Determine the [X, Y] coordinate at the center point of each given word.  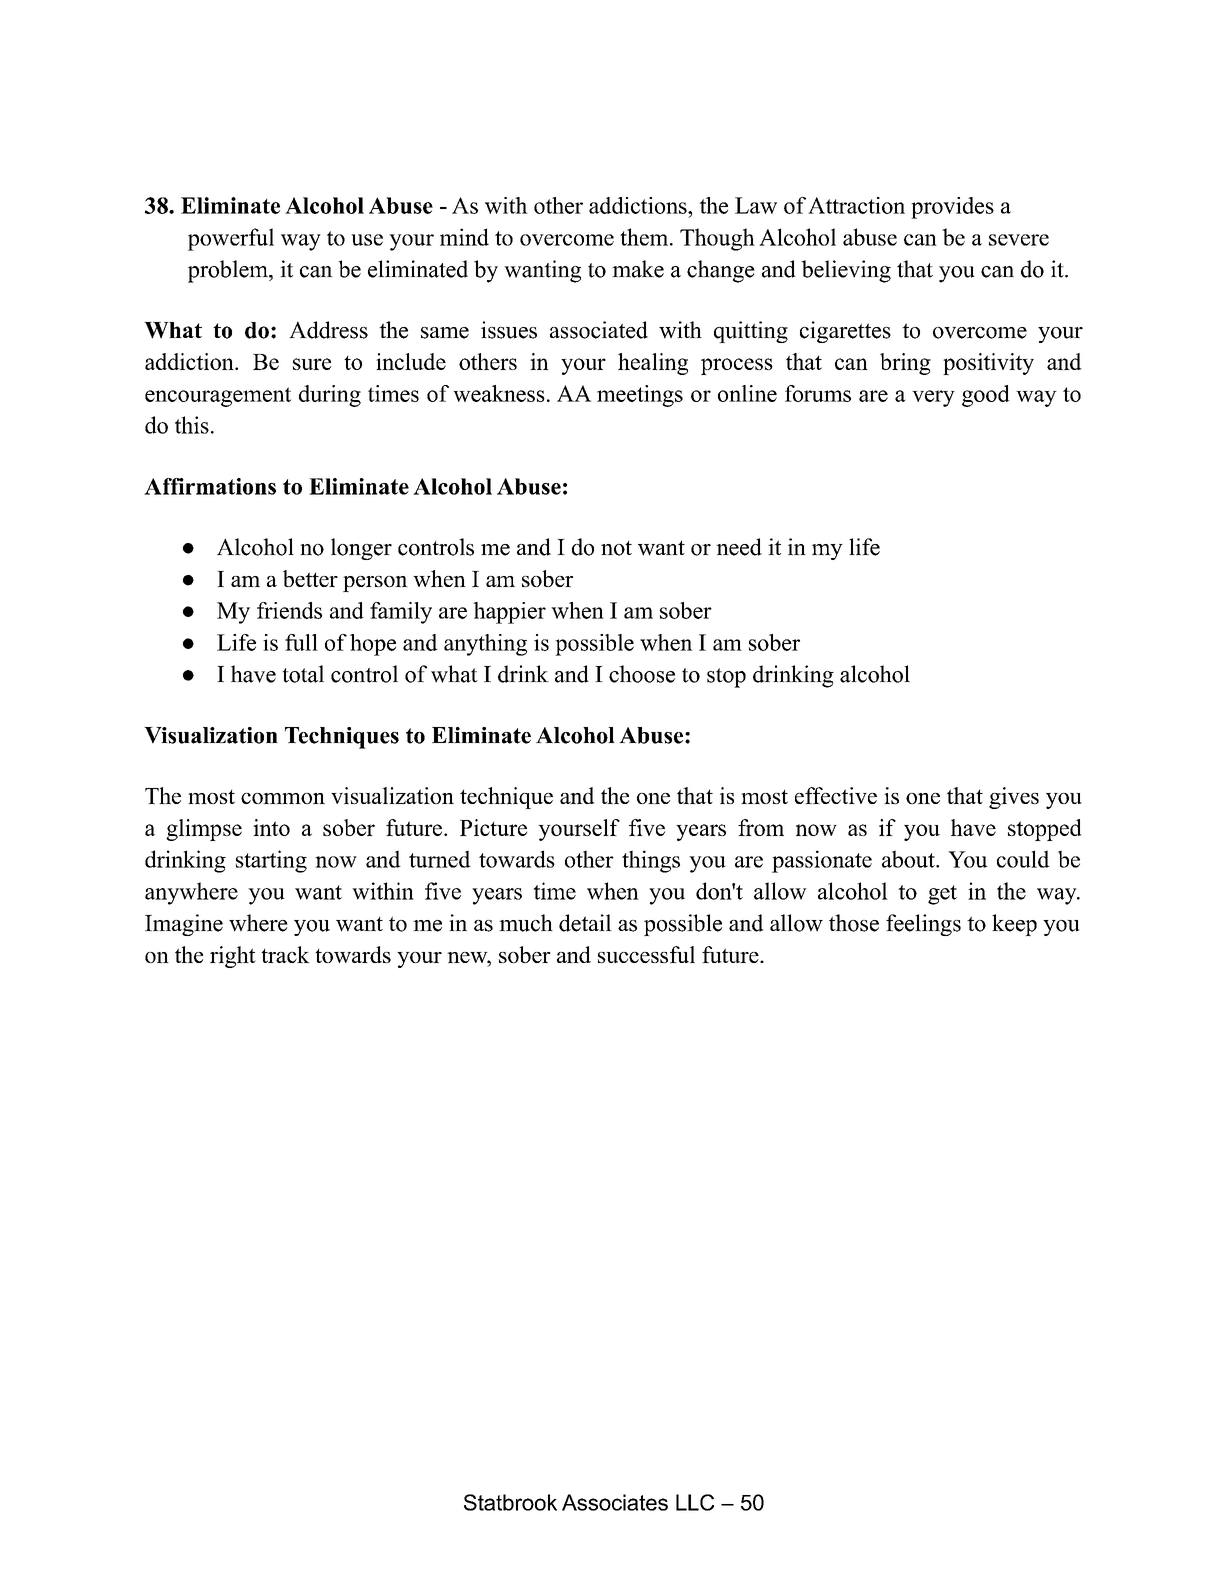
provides [952, 208]
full [301, 642]
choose [642, 674]
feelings [923, 925]
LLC [695, 1502]
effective [836, 795]
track [285, 954]
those [854, 923]
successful [646, 954]
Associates [615, 1502]
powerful [231, 239]
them [645, 237]
